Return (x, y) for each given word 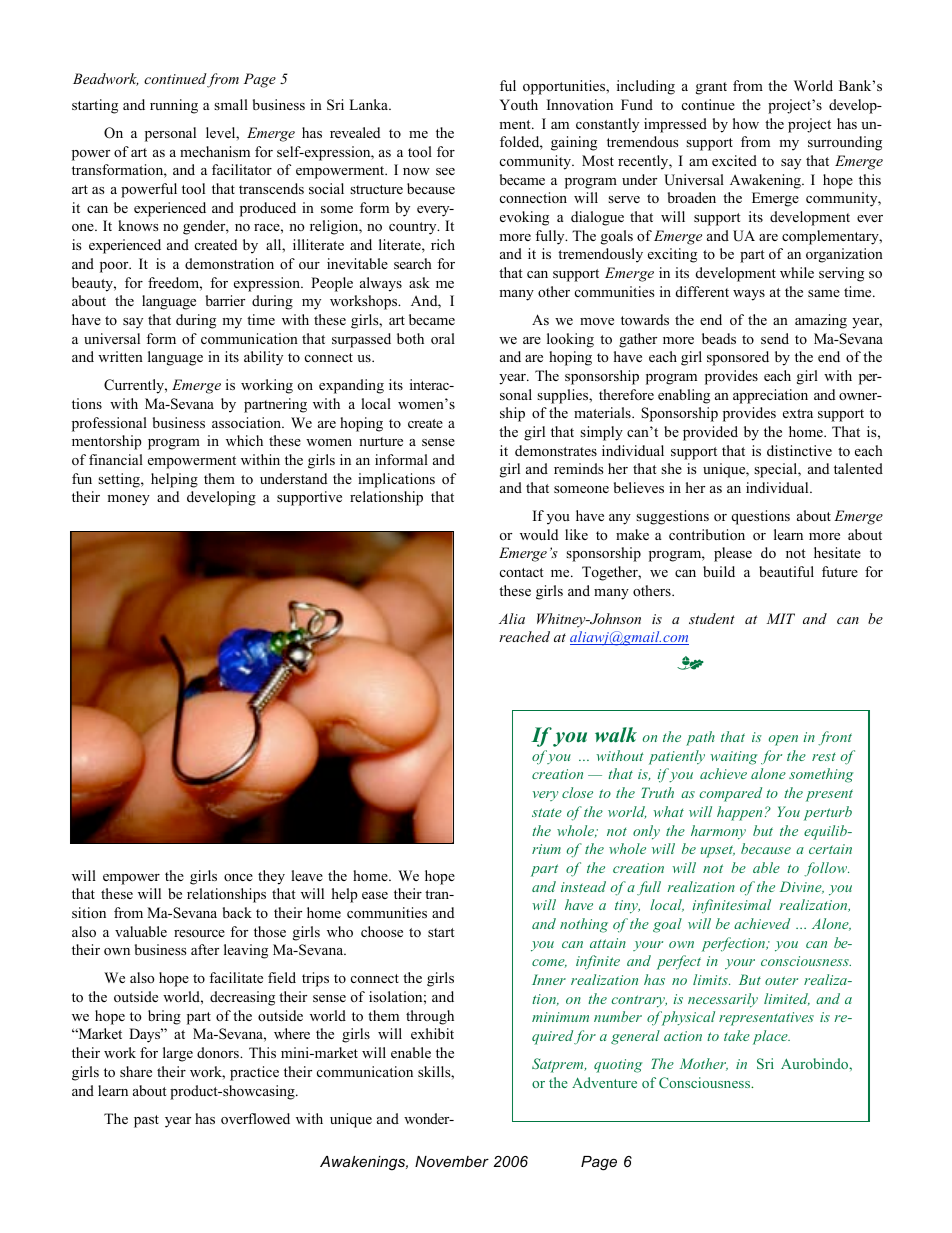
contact (522, 572)
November (452, 1161)
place (771, 1037)
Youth (519, 104)
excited (734, 160)
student (712, 618)
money (128, 500)
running (174, 106)
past (146, 1121)
